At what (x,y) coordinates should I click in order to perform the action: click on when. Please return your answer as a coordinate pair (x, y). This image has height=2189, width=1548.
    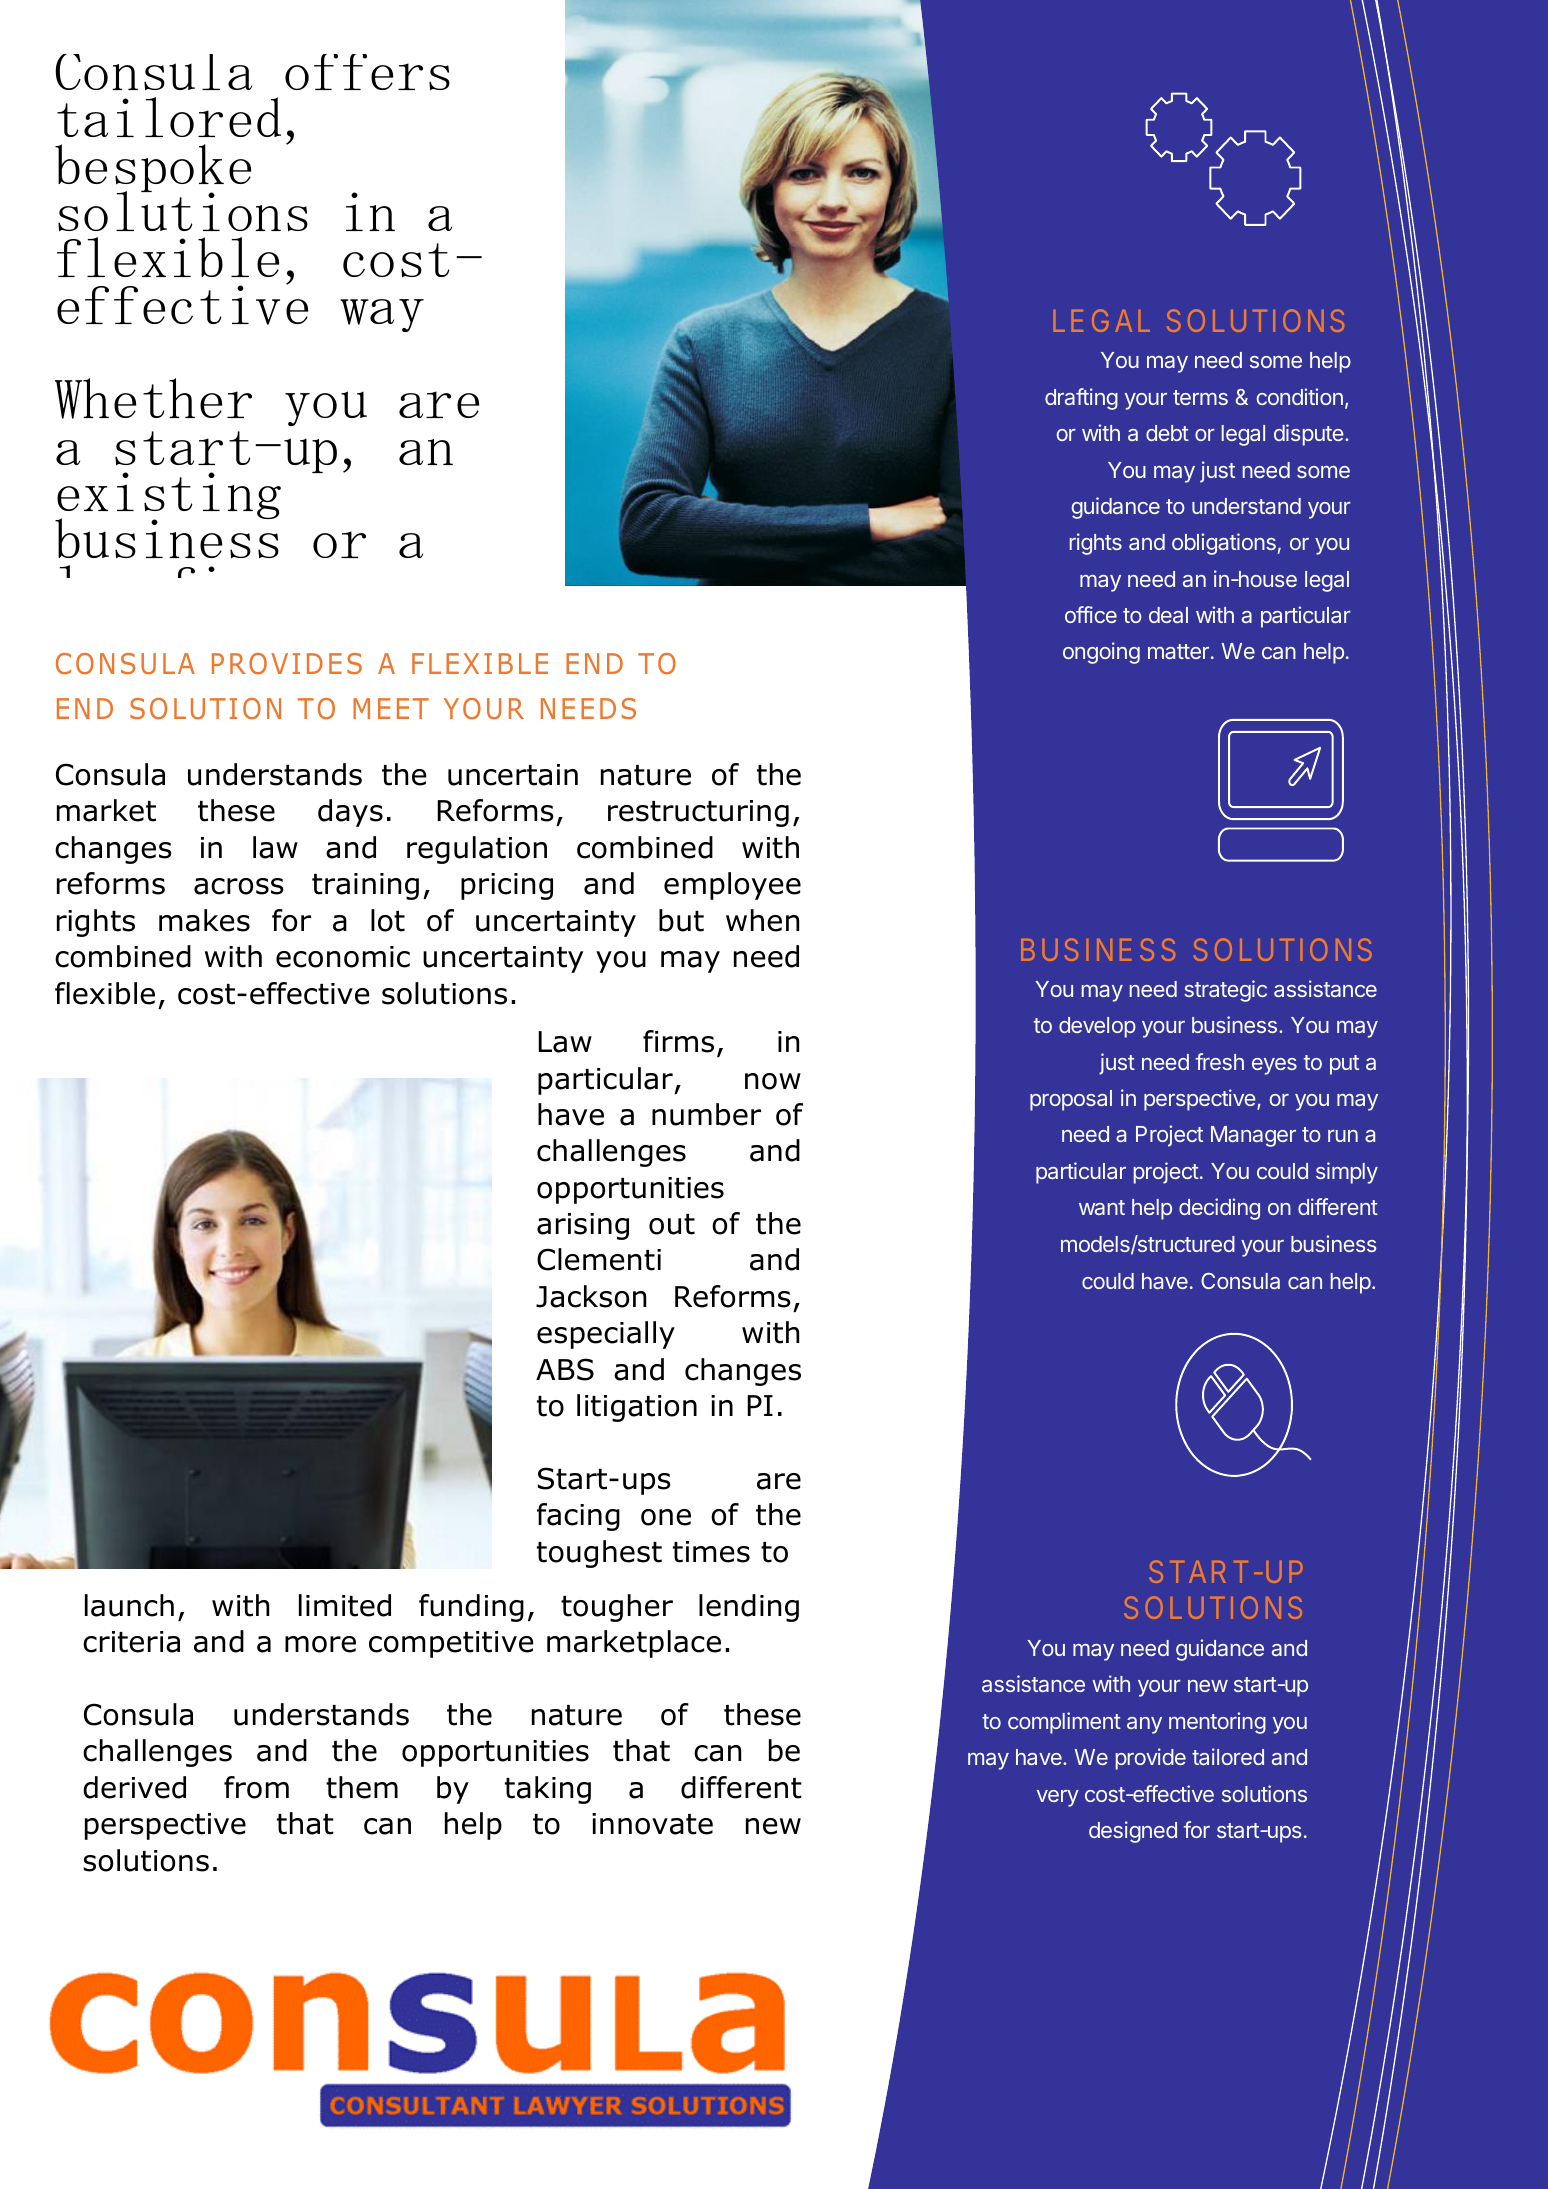
    Looking at the image, I should click on (762, 920).
